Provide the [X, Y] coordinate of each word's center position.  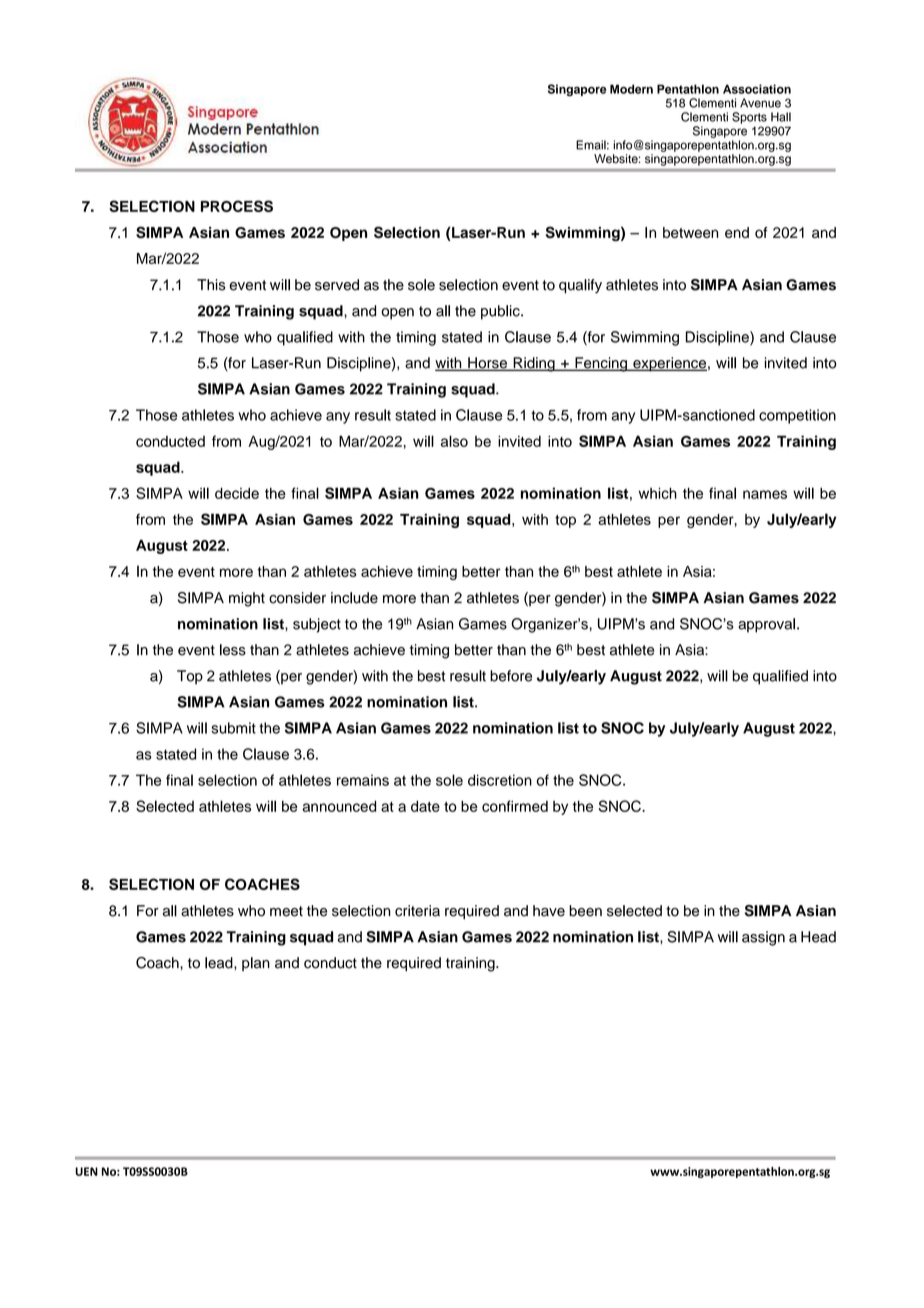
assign [763, 938]
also [454, 441]
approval [766, 625]
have [549, 911]
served [337, 285]
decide [237, 493]
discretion [500, 780]
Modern [631, 89]
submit [233, 728]
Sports [749, 118]
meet [286, 911]
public [501, 312]
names [765, 494]
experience [669, 364]
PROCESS [237, 206]
